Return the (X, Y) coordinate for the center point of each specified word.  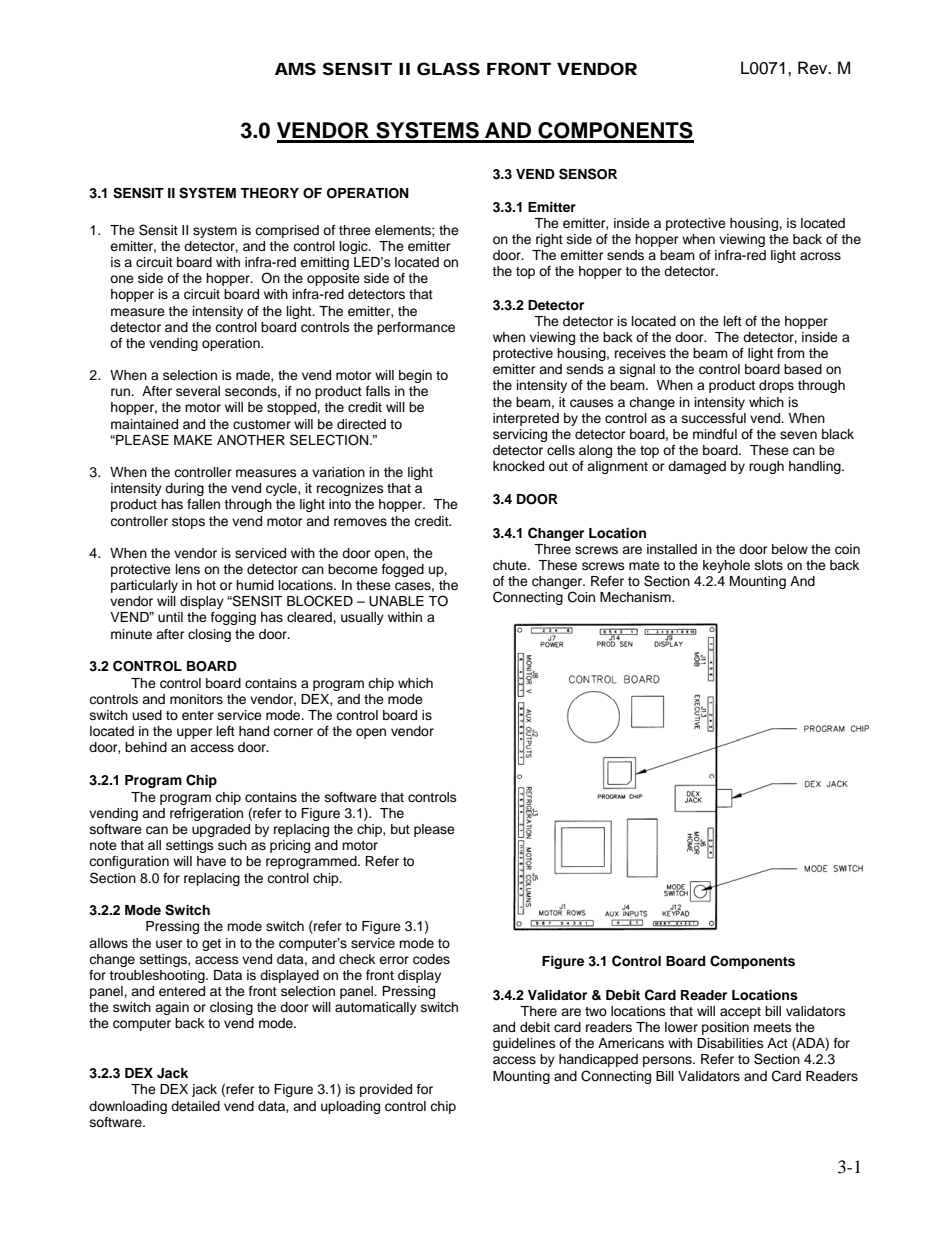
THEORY (269, 193)
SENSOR (588, 174)
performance (416, 328)
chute (511, 565)
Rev (814, 68)
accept (740, 1013)
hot (206, 585)
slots (769, 565)
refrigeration (206, 814)
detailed (195, 1106)
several (198, 391)
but (400, 829)
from (791, 353)
